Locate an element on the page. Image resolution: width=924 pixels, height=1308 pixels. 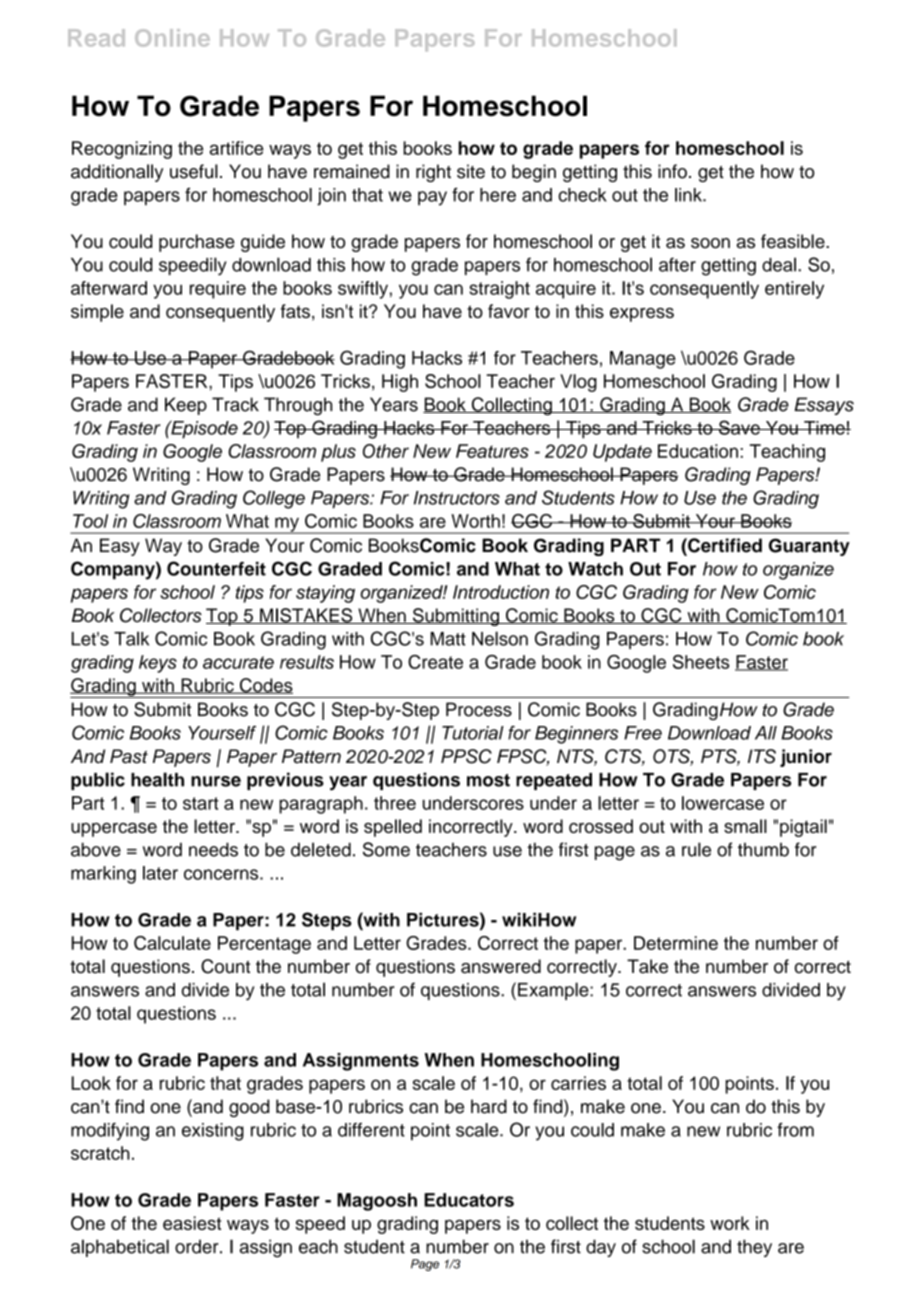
Online is located at coordinates (172, 38).
